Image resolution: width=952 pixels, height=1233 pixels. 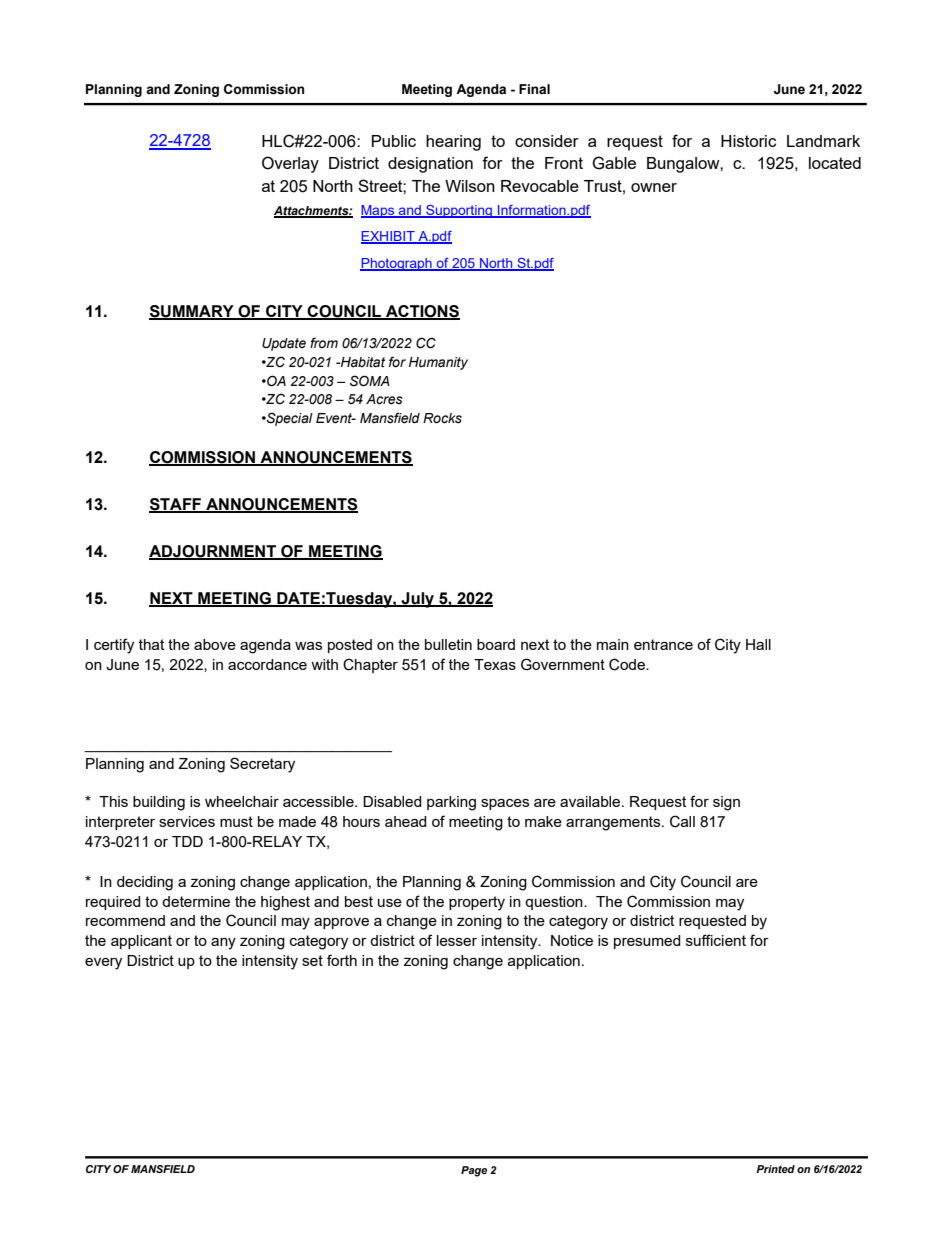 I want to click on Hall, so click(x=758, y=644).
